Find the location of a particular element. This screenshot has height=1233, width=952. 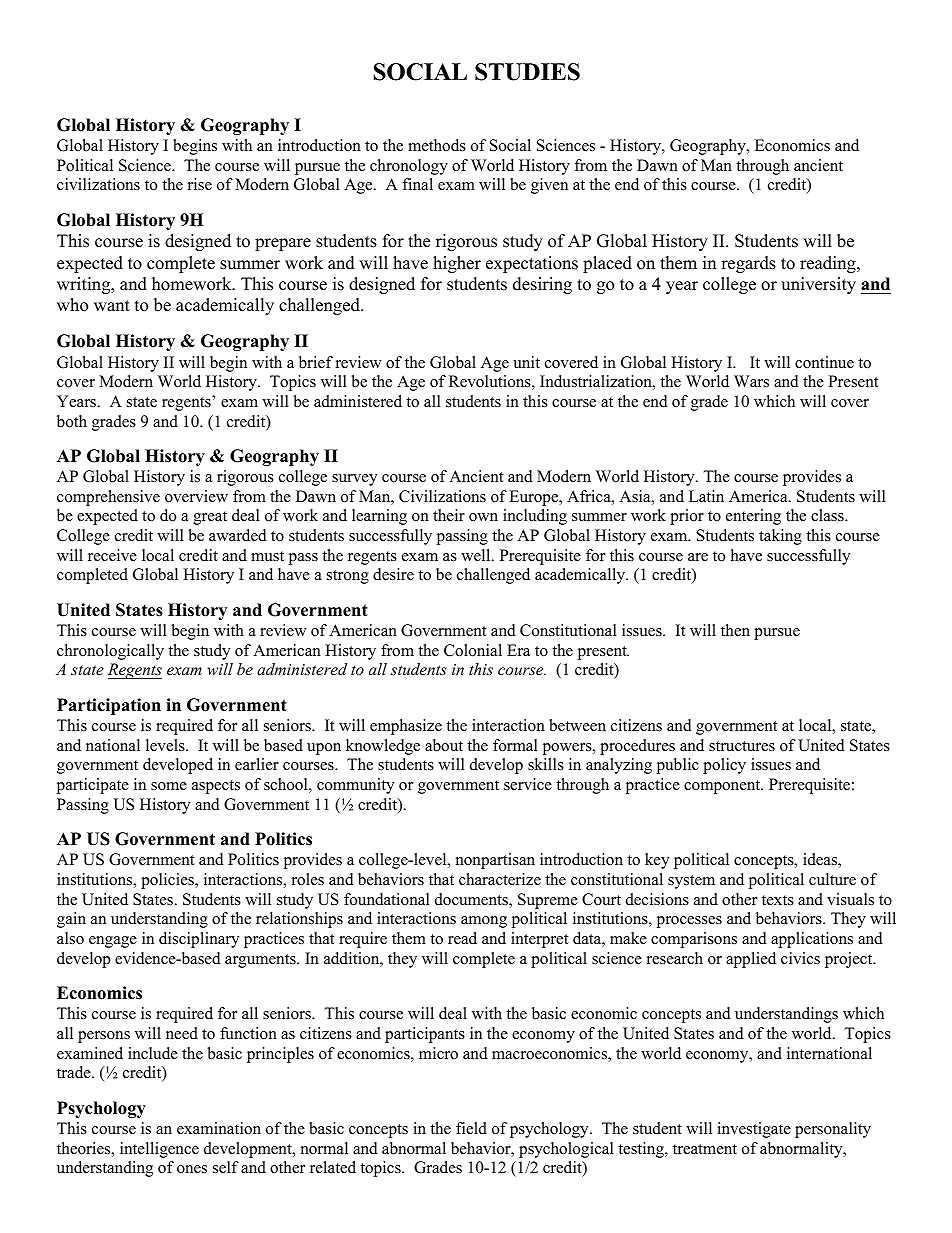

regards is located at coordinates (748, 264).
